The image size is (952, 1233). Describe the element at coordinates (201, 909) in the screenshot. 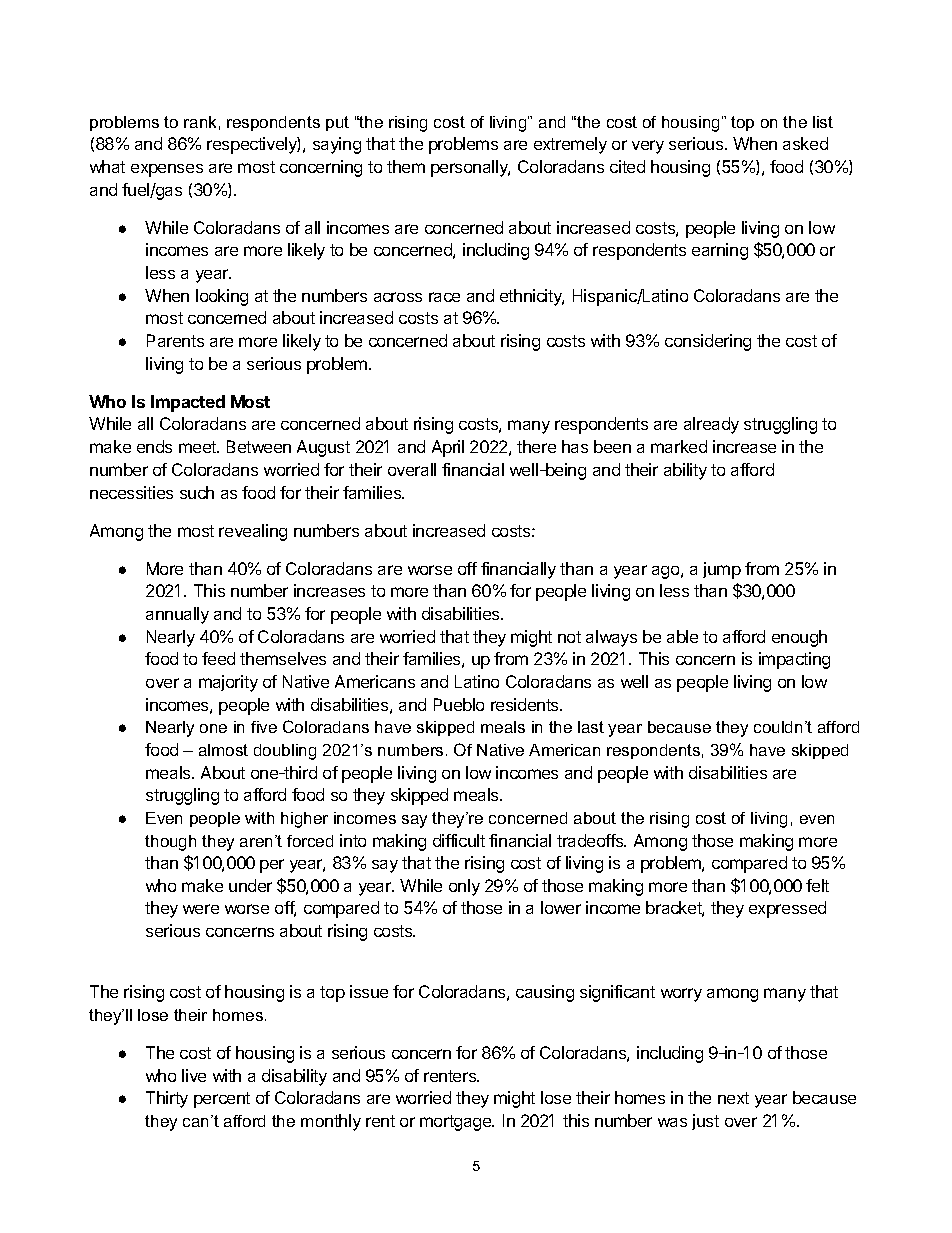

I see `were` at that location.
